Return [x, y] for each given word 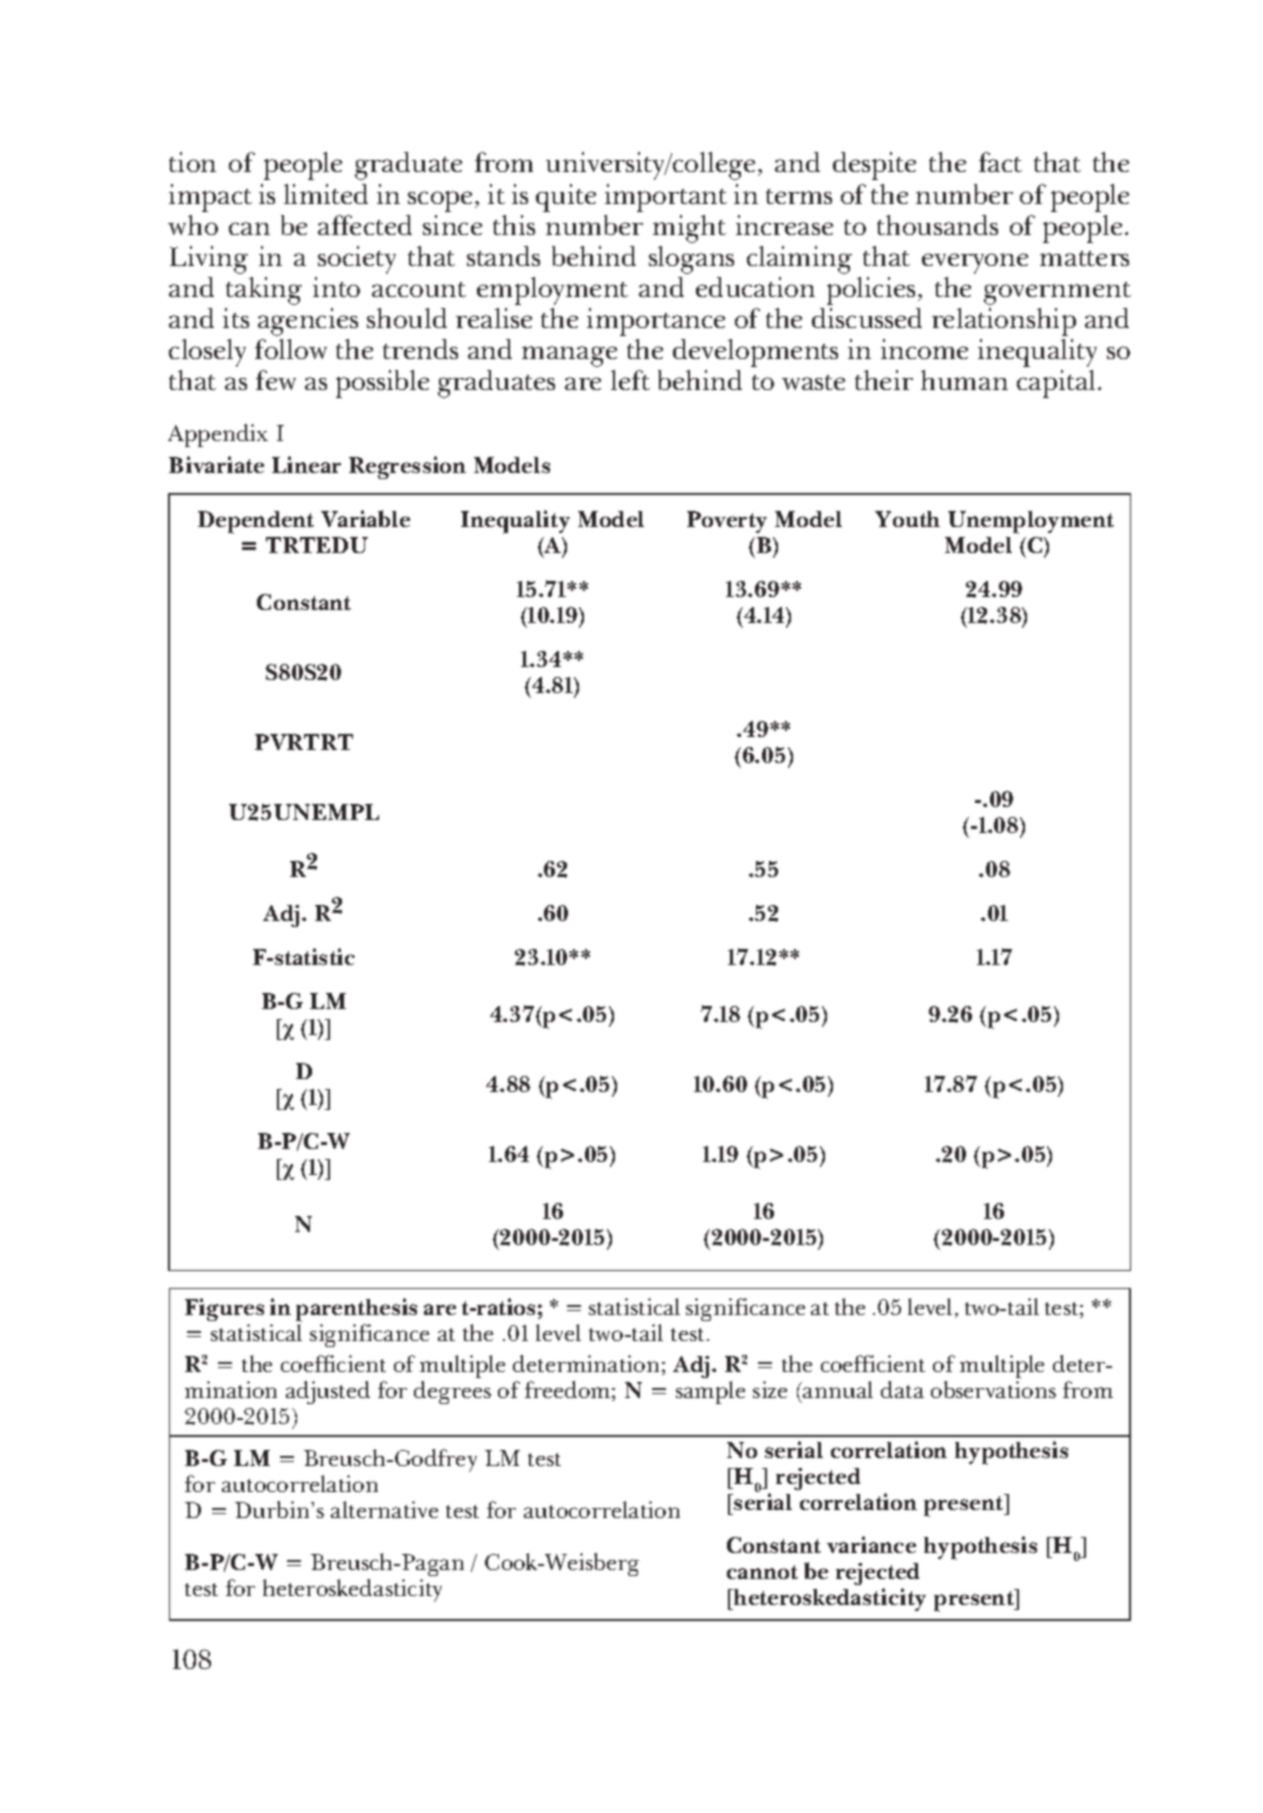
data [902, 1389]
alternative [384, 1509]
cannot [762, 1572]
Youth [907, 519]
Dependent [256, 522]
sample [710, 1392]
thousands [937, 225]
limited [326, 194]
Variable [365, 518]
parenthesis [356, 1310]
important [666, 198]
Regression [407, 467]
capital [1056, 384]
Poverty [727, 522]
